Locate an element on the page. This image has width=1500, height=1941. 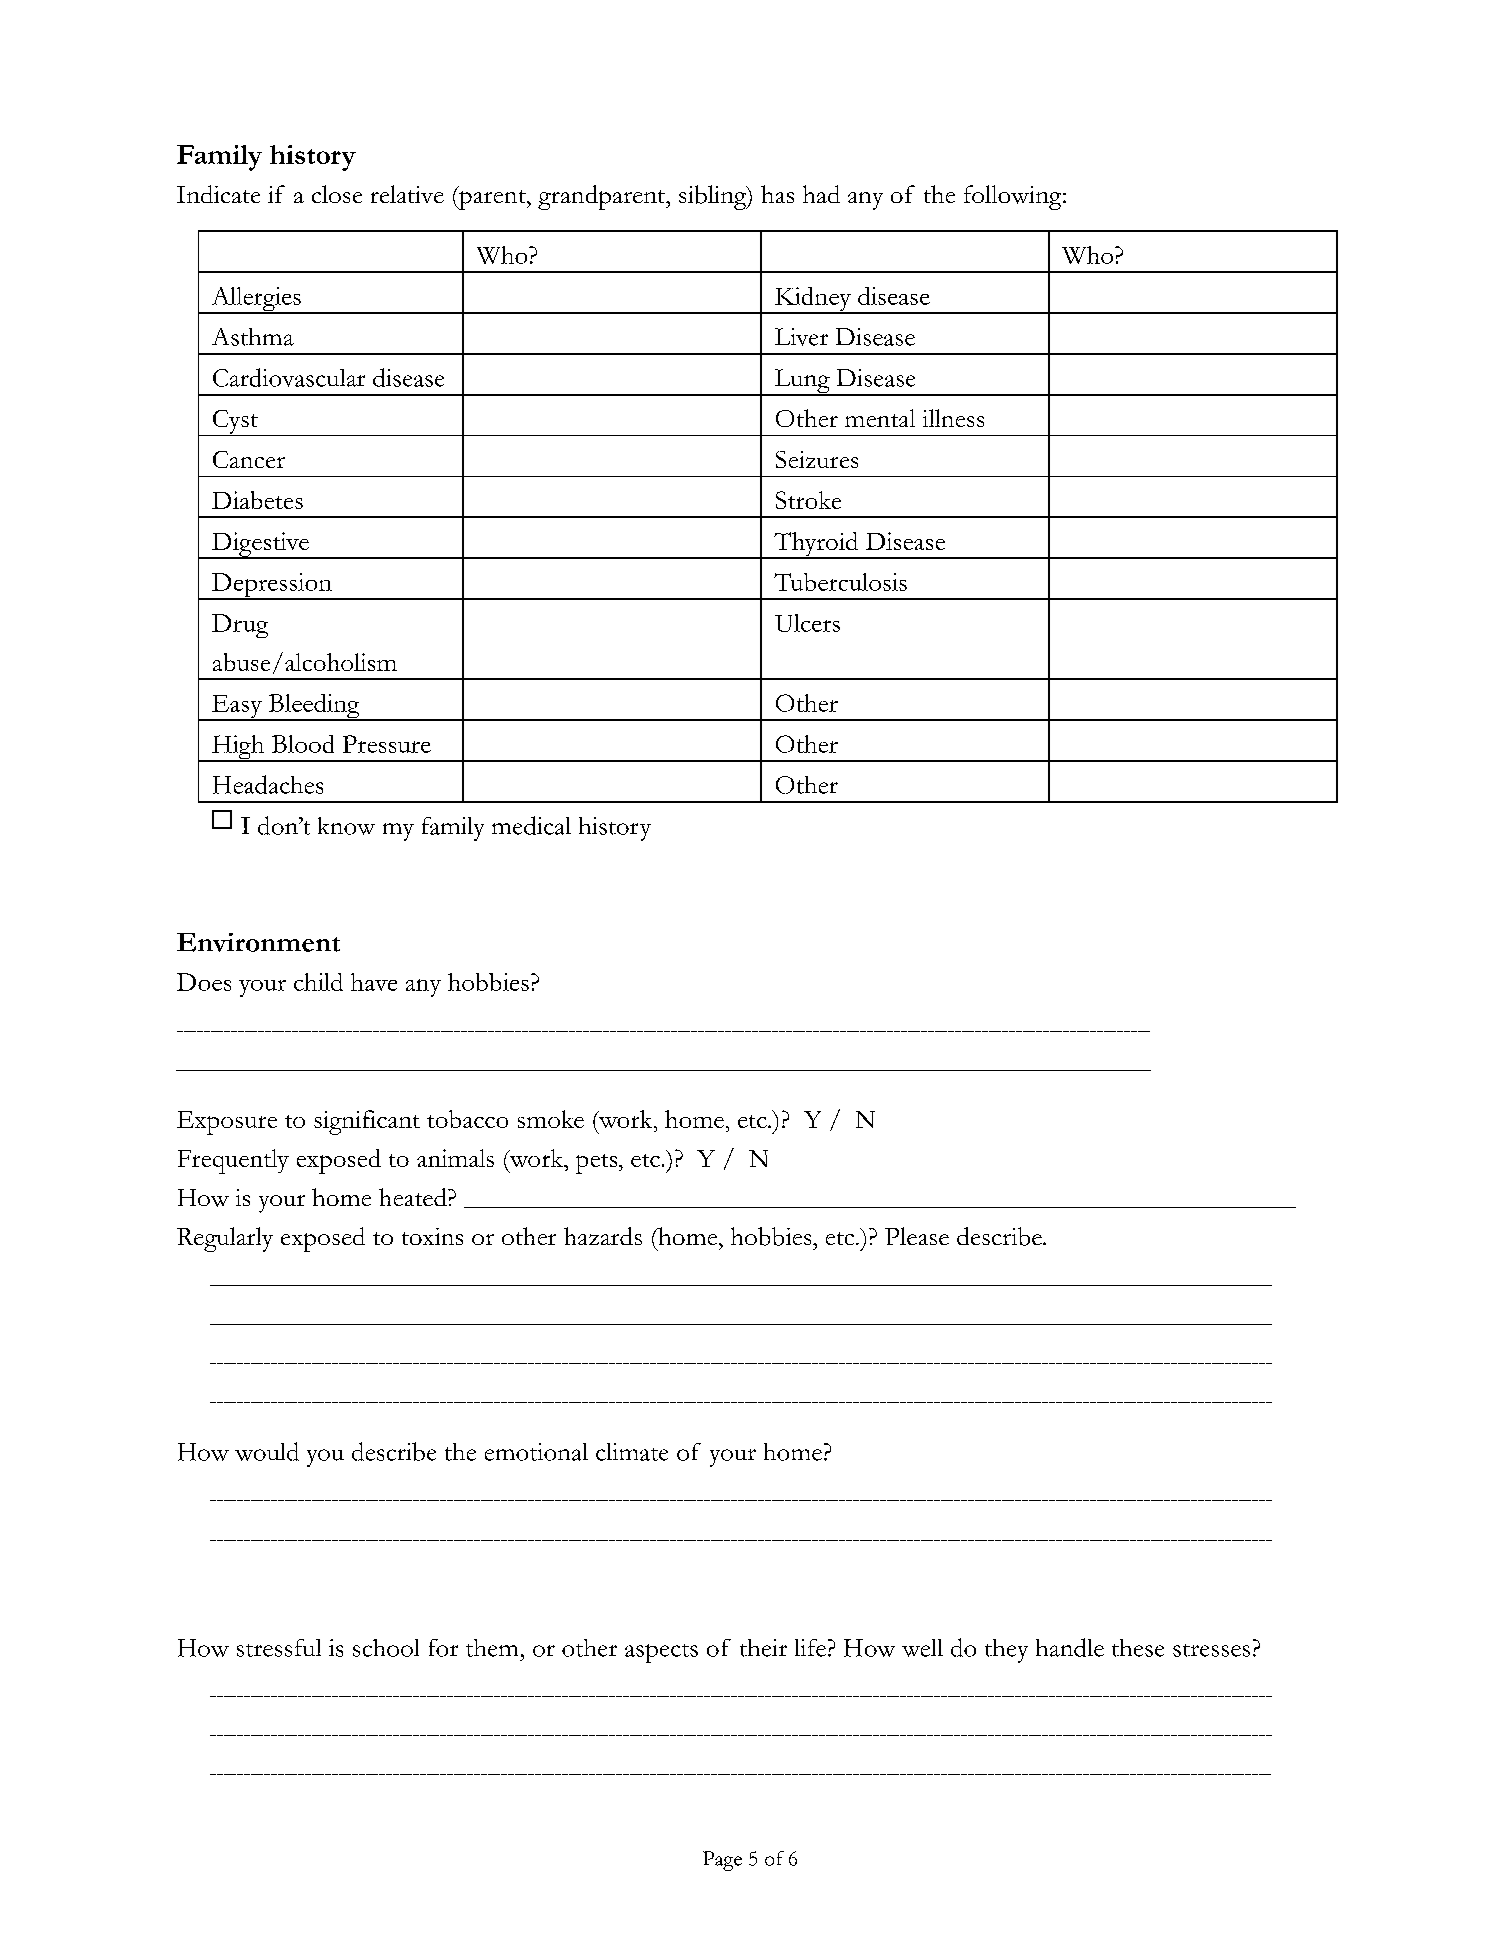
handle is located at coordinates (1070, 1647).
